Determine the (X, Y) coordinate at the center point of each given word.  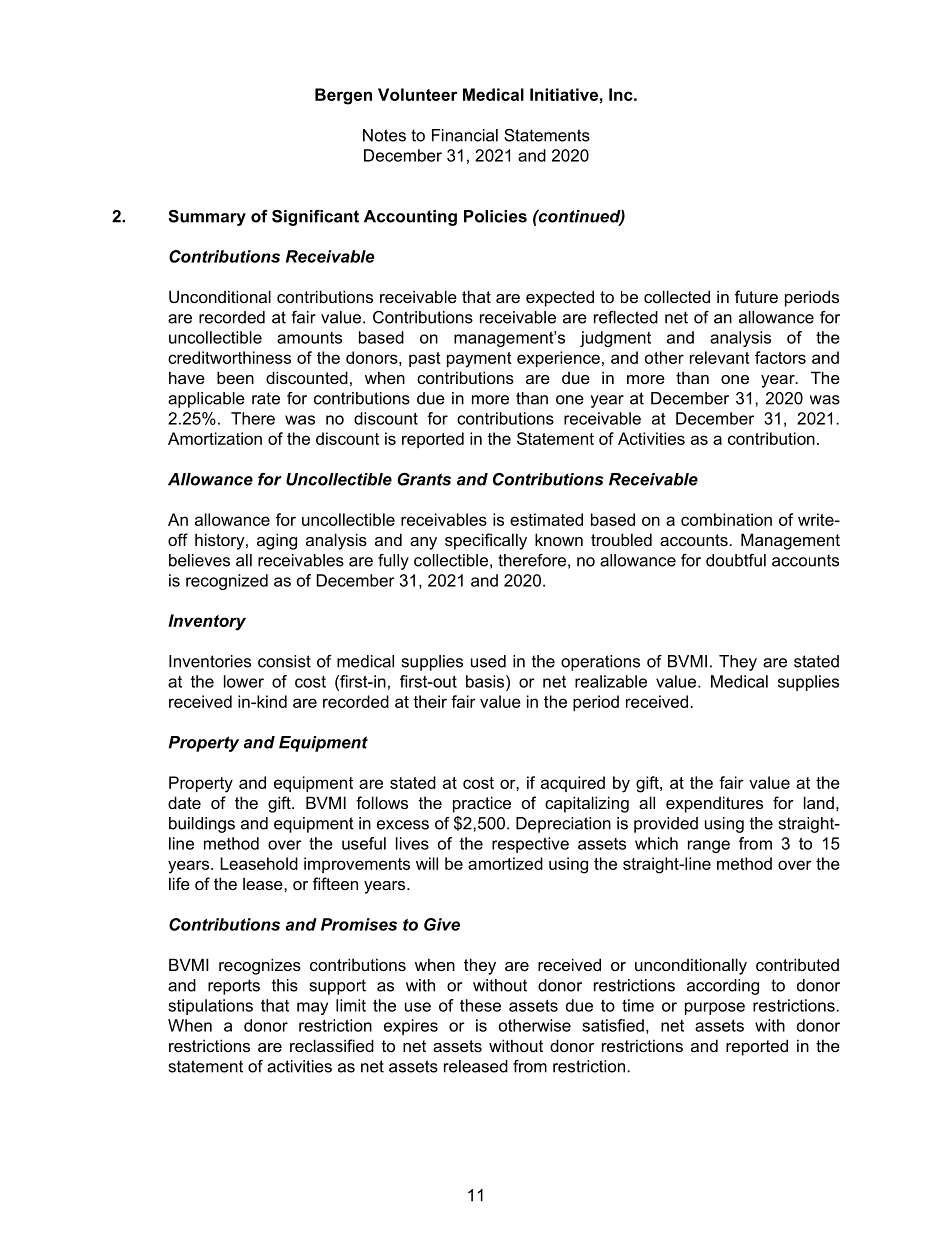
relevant (720, 357)
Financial (465, 135)
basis (486, 681)
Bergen (343, 96)
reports (234, 987)
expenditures (714, 804)
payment (479, 360)
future (756, 296)
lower (244, 681)
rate (266, 398)
